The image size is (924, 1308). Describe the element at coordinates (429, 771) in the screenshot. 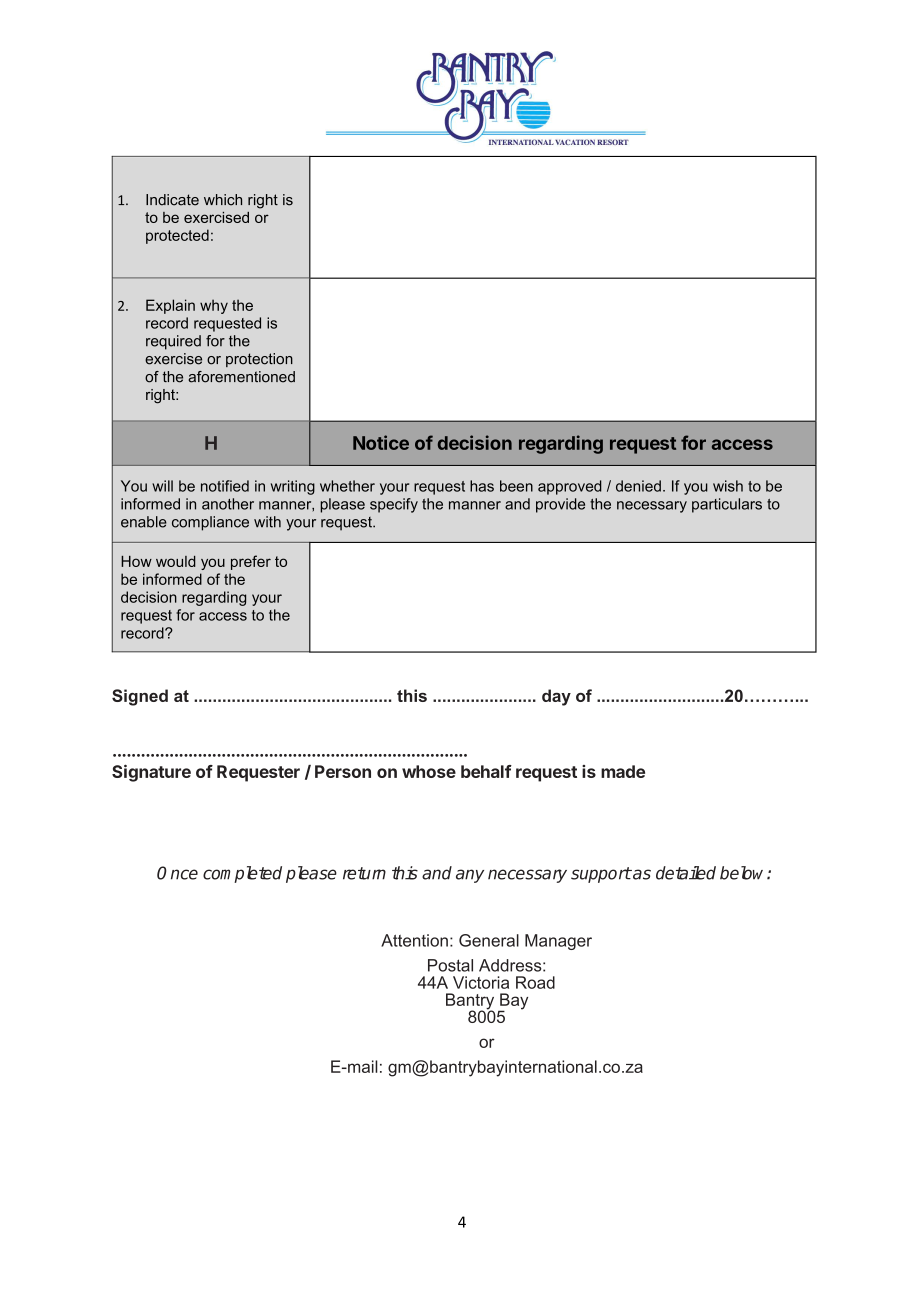

I see `whose` at that location.
